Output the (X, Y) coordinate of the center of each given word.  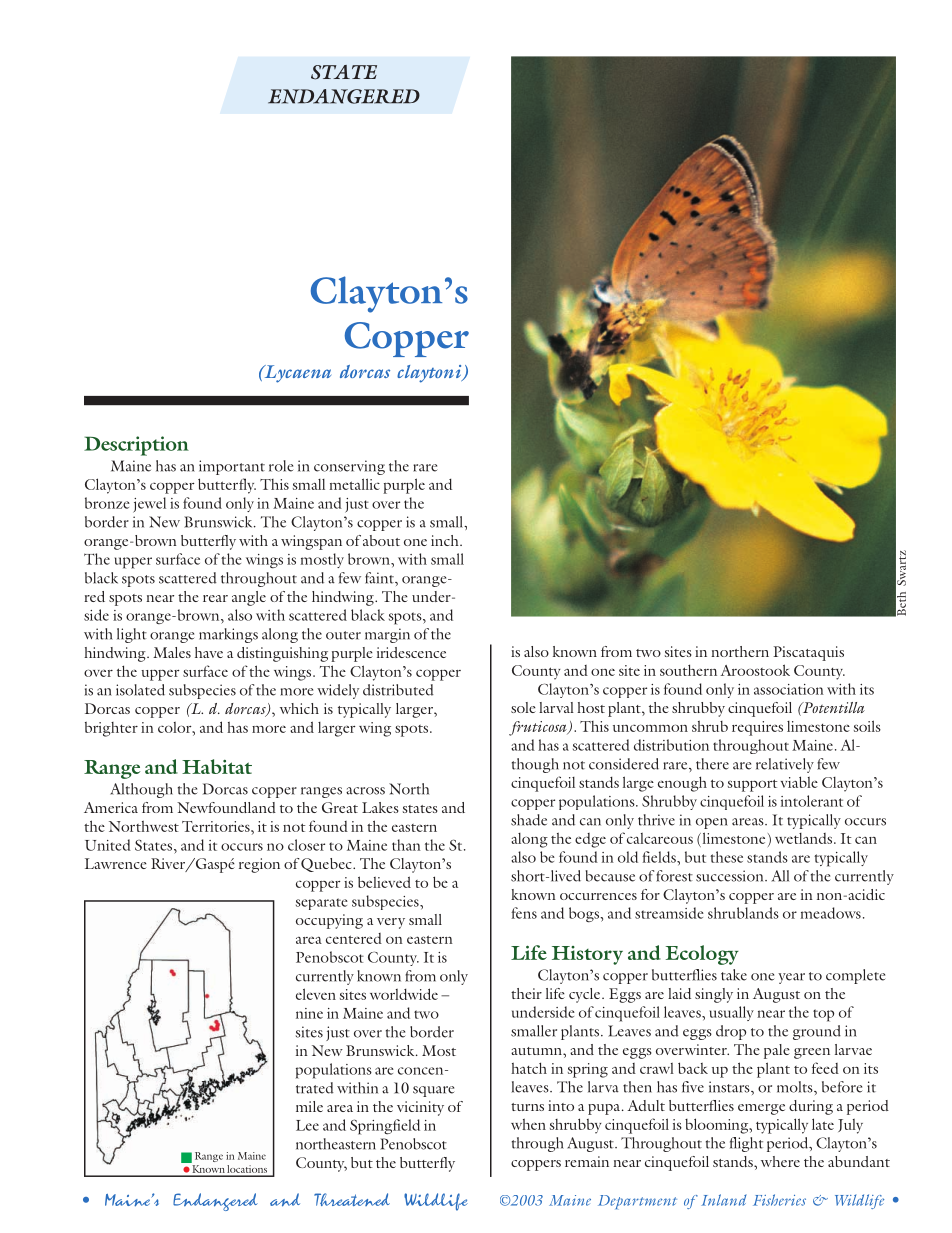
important (232, 467)
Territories (217, 826)
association (789, 689)
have (209, 652)
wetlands (803, 838)
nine (309, 1013)
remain (587, 1161)
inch (446, 540)
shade (529, 820)
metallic (355, 484)
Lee (307, 1125)
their (526, 993)
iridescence (411, 652)
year (791, 978)
